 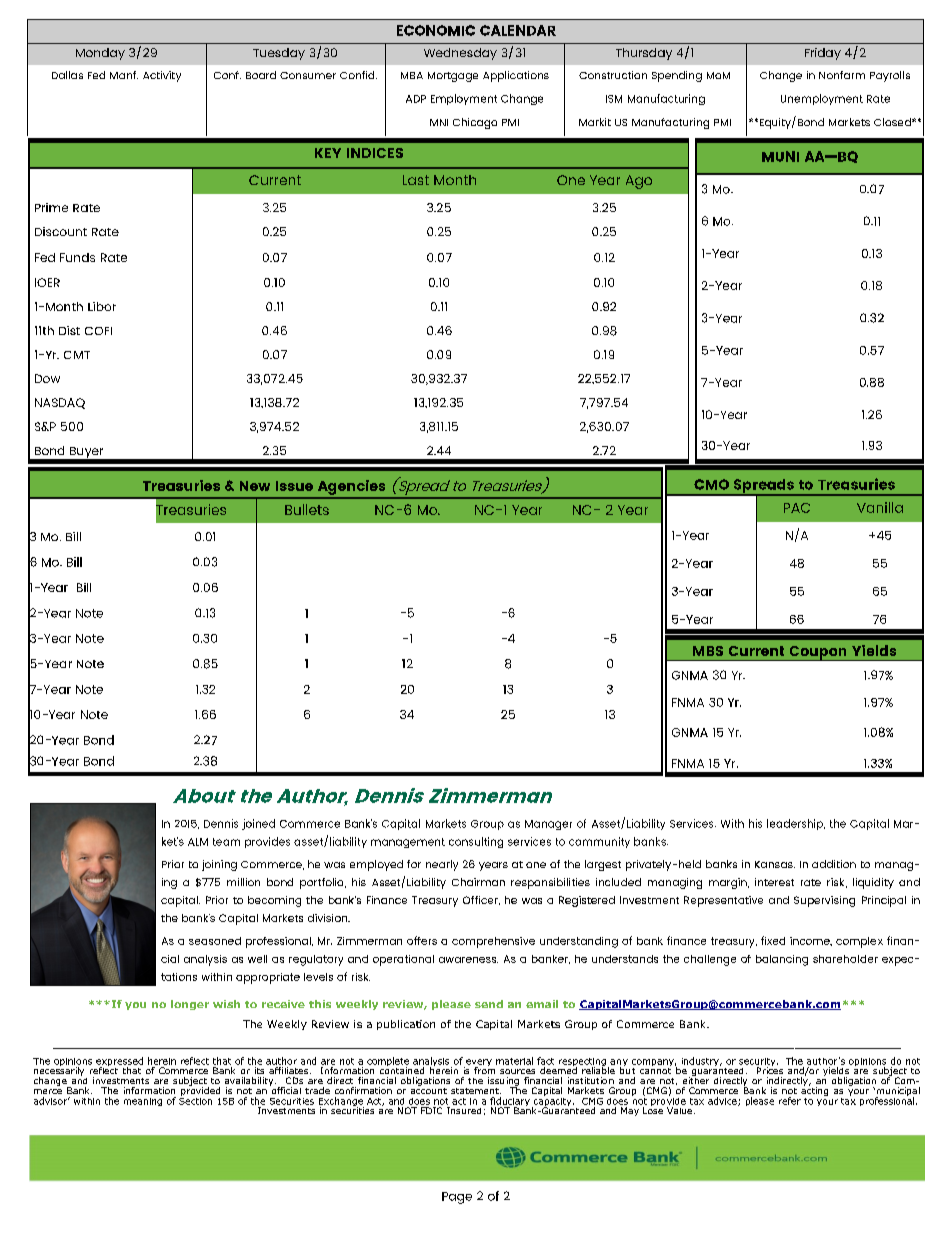 What do you see at coordinates (790, 1101) in the screenshot?
I see `refer` at bounding box center [790, 1101].
